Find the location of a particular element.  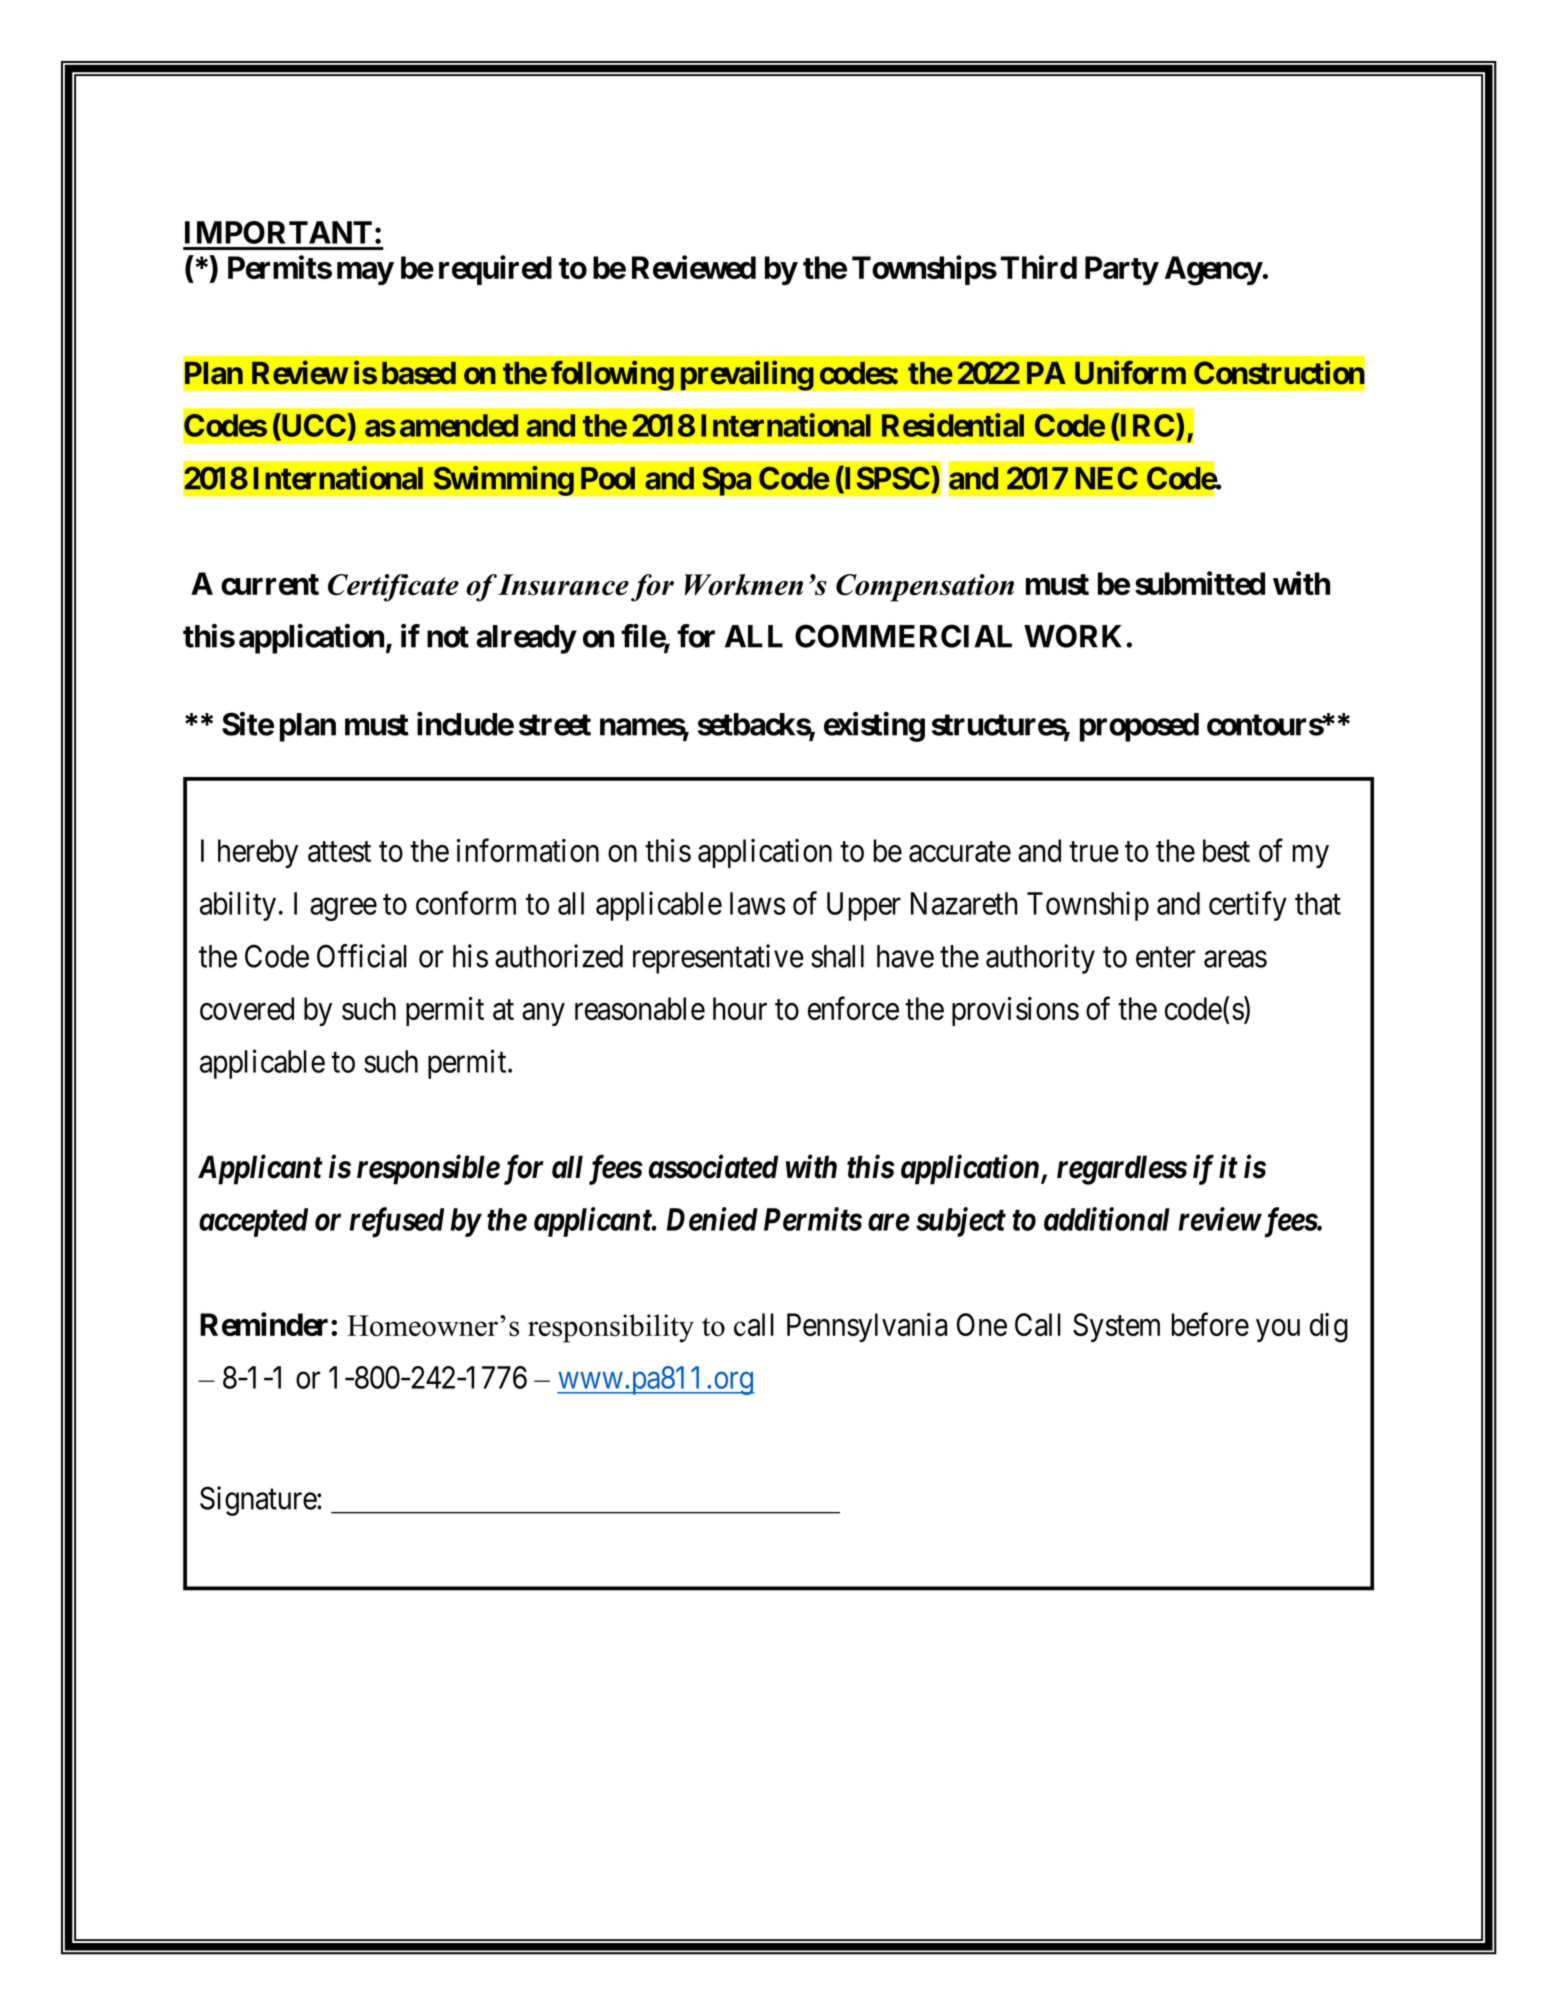

associated is located at coordinates (713, 1166).
